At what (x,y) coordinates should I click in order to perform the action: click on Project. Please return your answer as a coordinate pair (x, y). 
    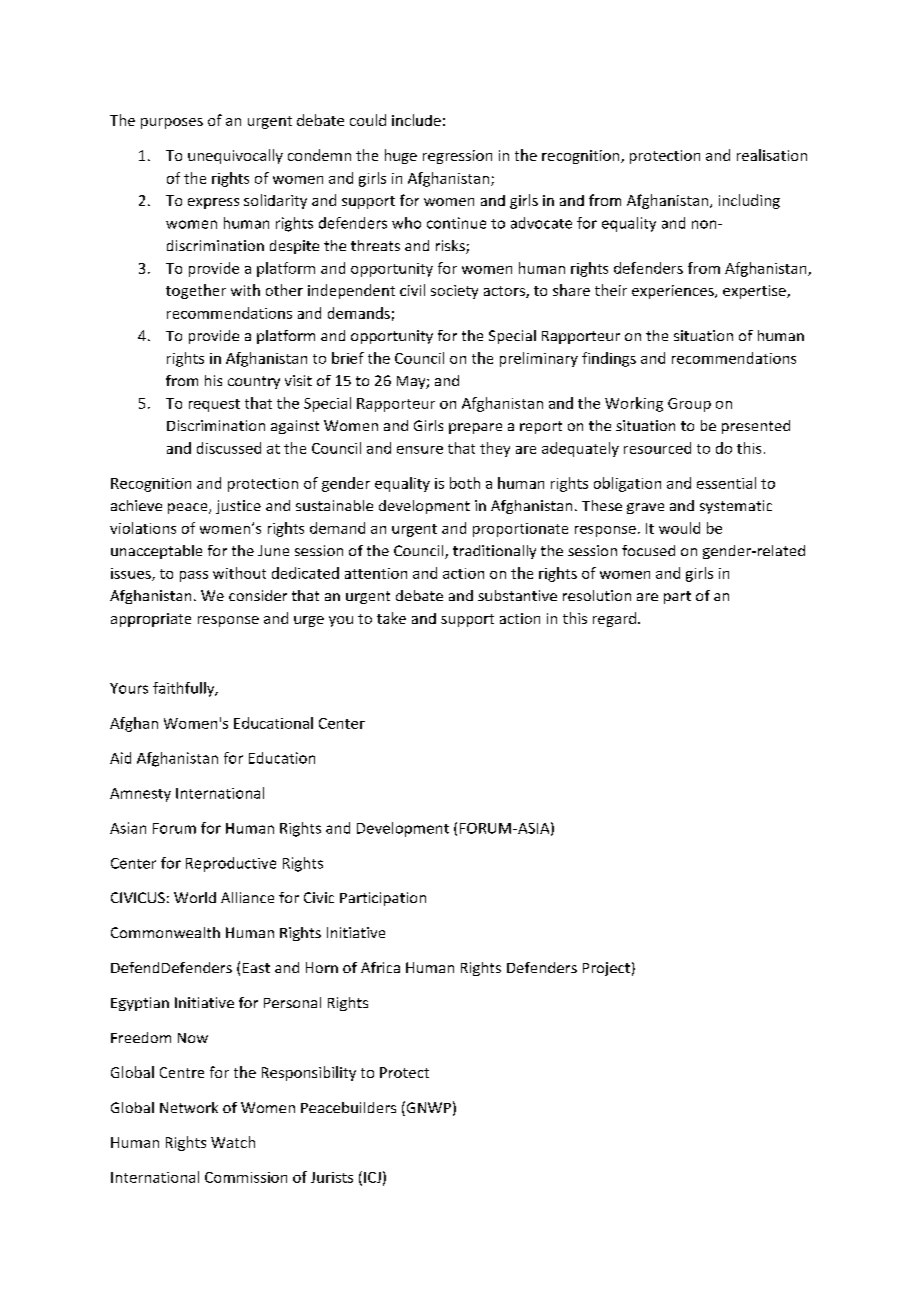
    Looking at the image, I should click on (606, 969).
